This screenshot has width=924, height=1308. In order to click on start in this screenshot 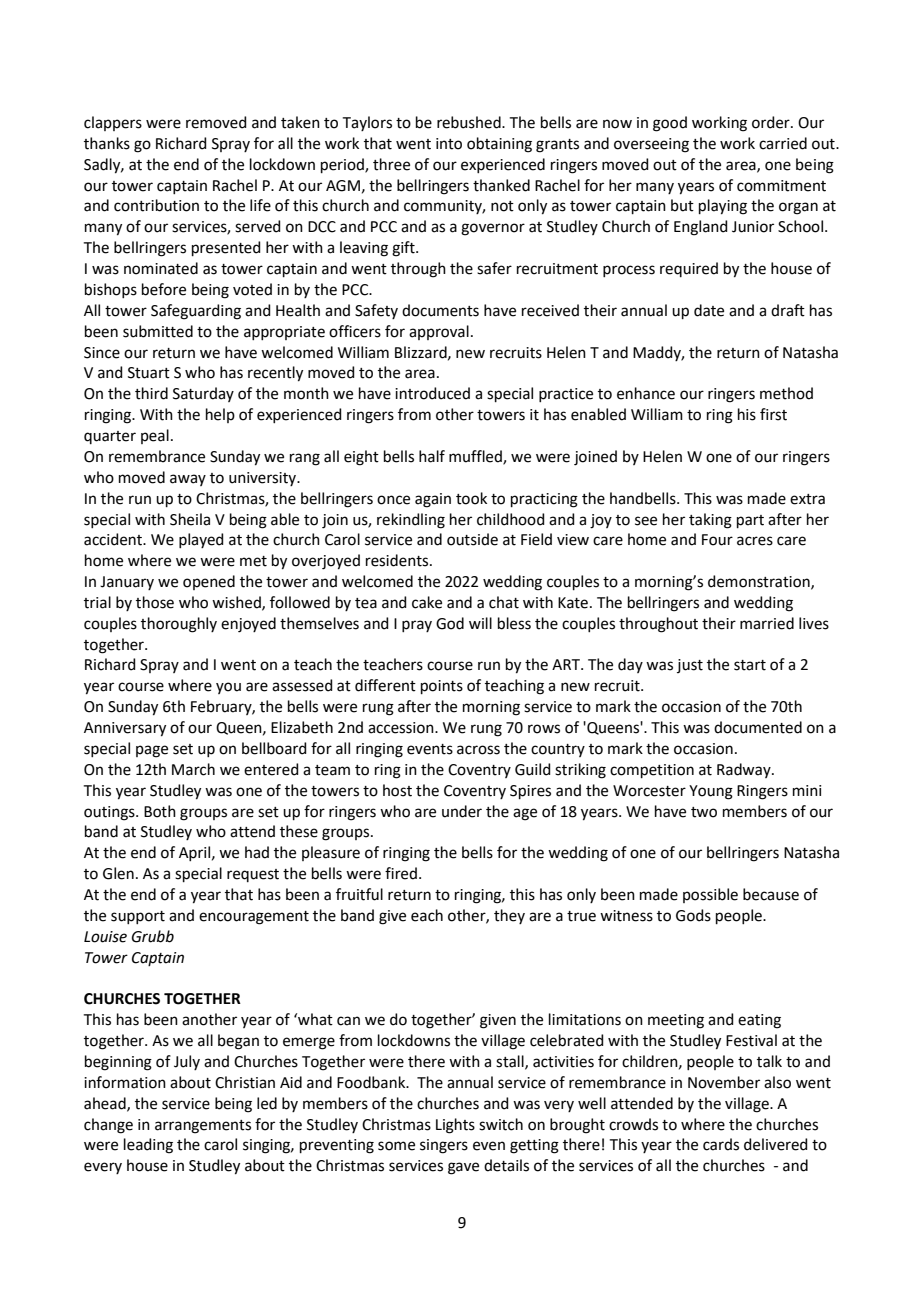, I will do `click(750, 665)`.
